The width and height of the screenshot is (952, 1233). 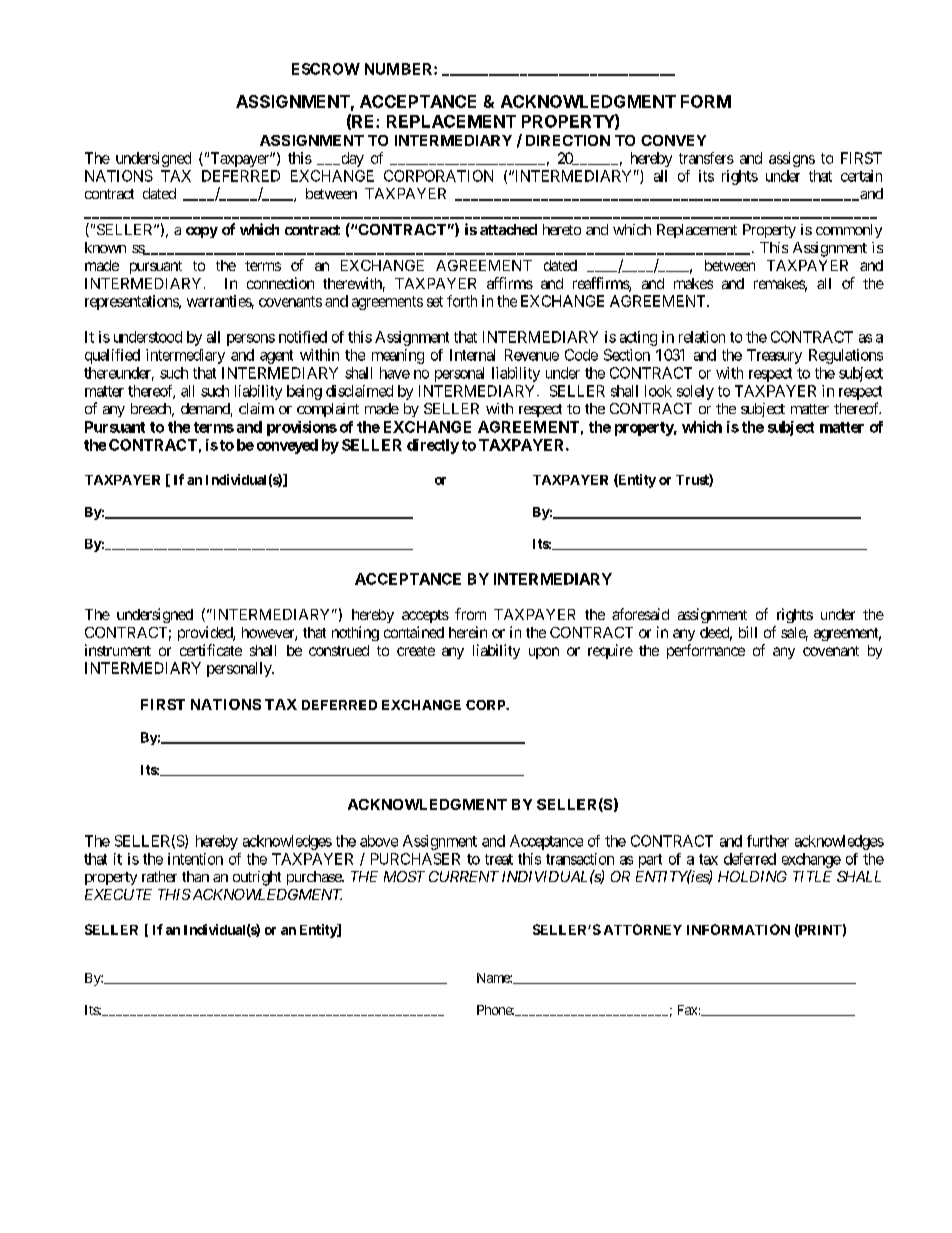 What do you see at coordinates (464, 876) in the screenshot?
I see `CURRENT` at bounding box center [464, 876].
